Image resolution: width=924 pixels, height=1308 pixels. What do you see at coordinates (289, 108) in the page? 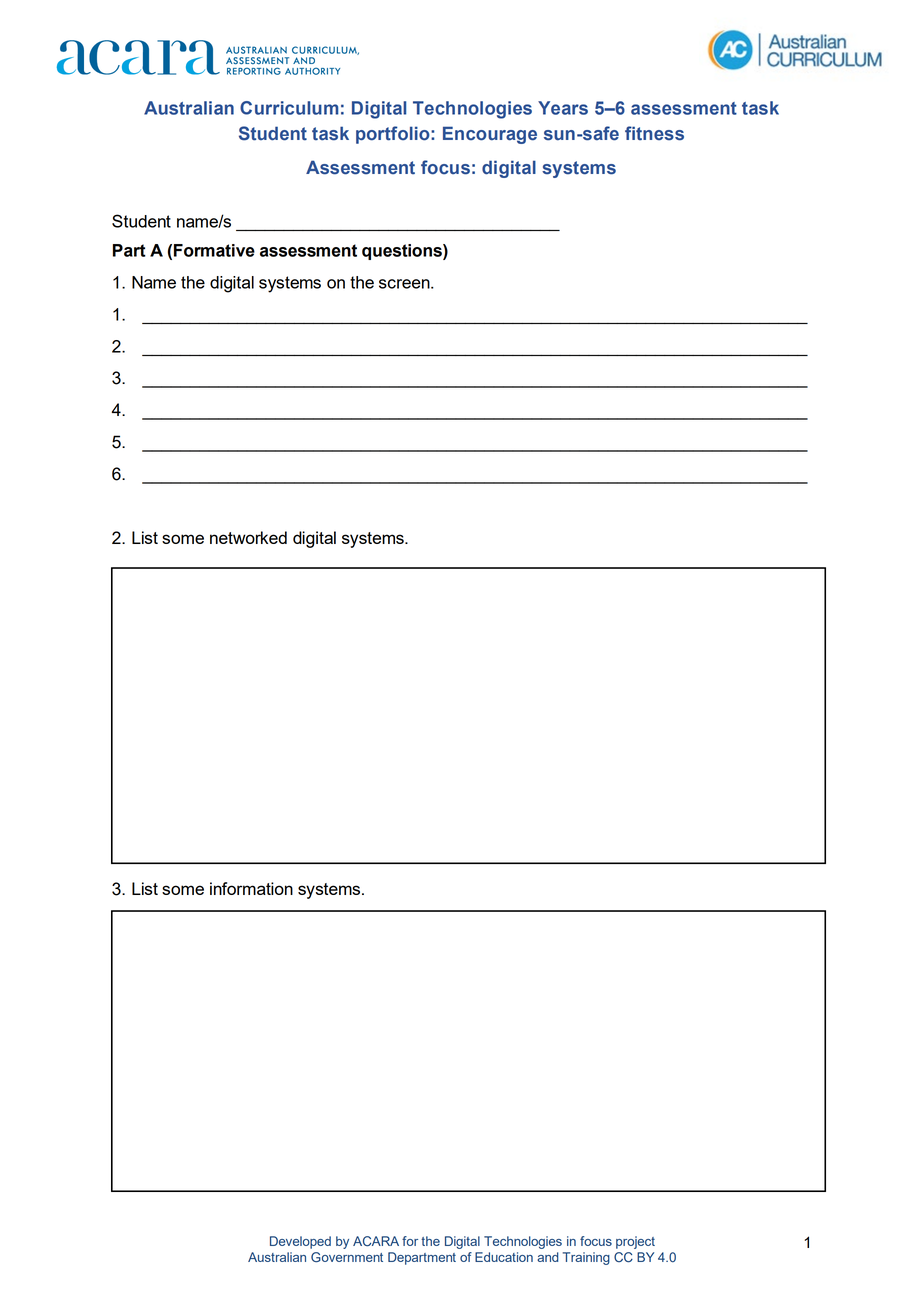
I see `Curriculum` at bounding box center [289, 108].
